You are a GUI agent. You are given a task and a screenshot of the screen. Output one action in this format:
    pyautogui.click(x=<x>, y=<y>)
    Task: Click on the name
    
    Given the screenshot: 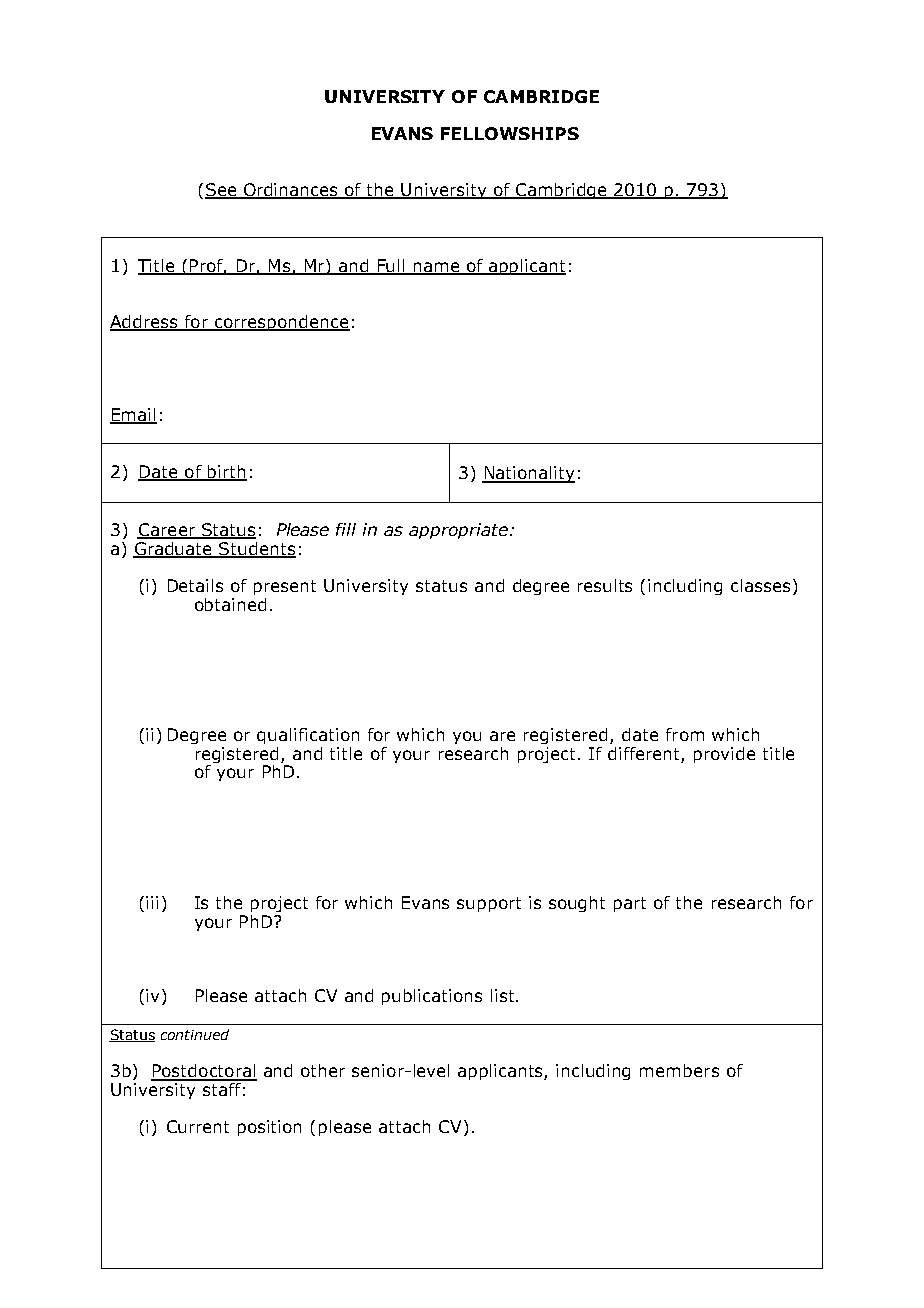 What is the action you would take?
    pyautogui.click(x=436, y=268)
